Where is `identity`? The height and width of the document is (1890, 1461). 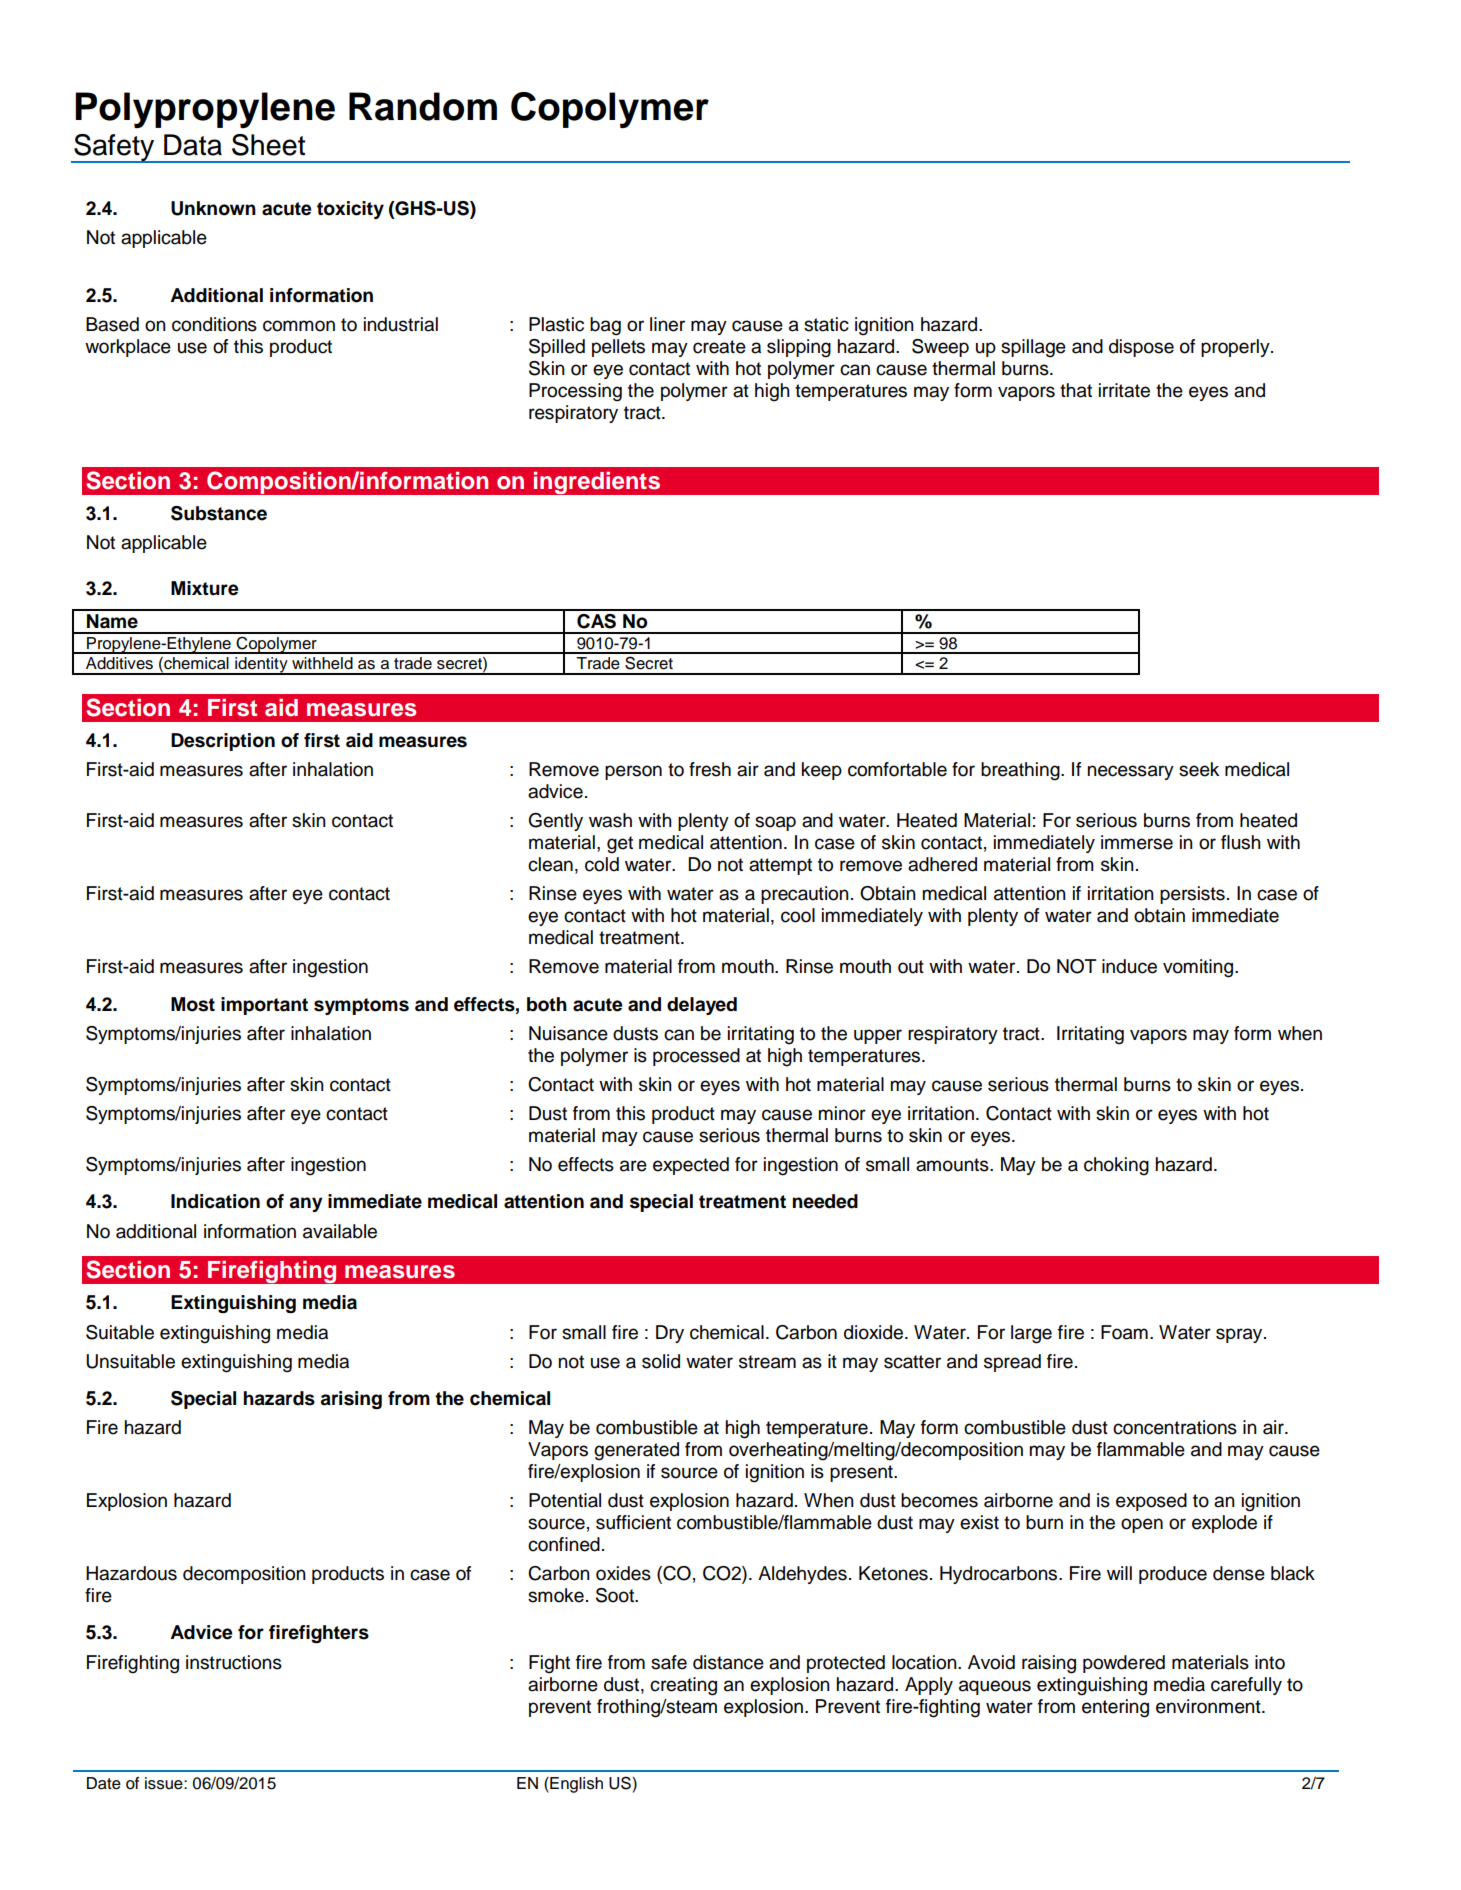 identity is located at coordinates (261, 666).
